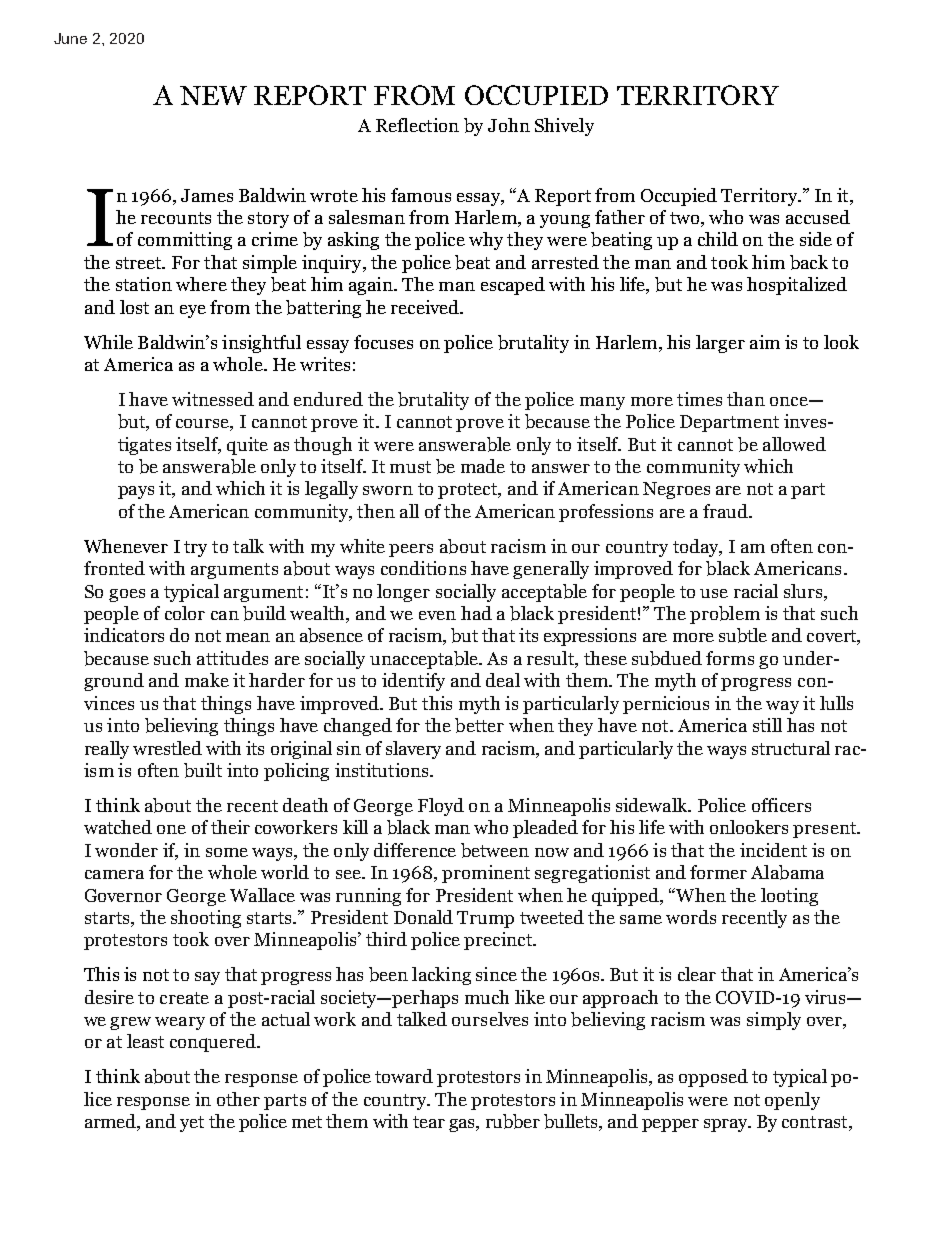  What do you see at coordinates (426, 307) in the image?
I see `received` at bounding box center [426, 307].
